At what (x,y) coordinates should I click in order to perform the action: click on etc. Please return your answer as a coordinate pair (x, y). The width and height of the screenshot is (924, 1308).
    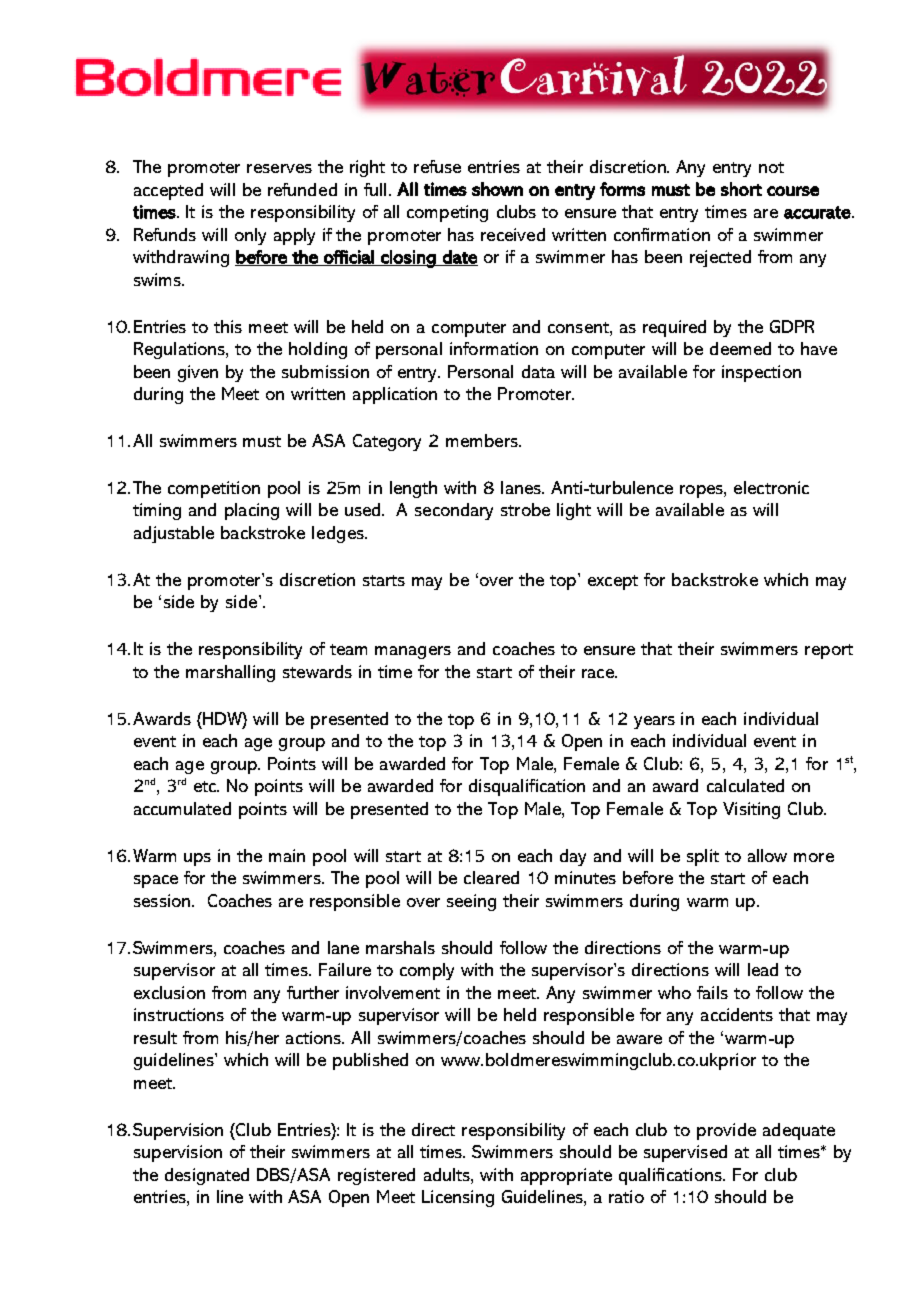
    Looking at the image, I should click on (206, 786).
